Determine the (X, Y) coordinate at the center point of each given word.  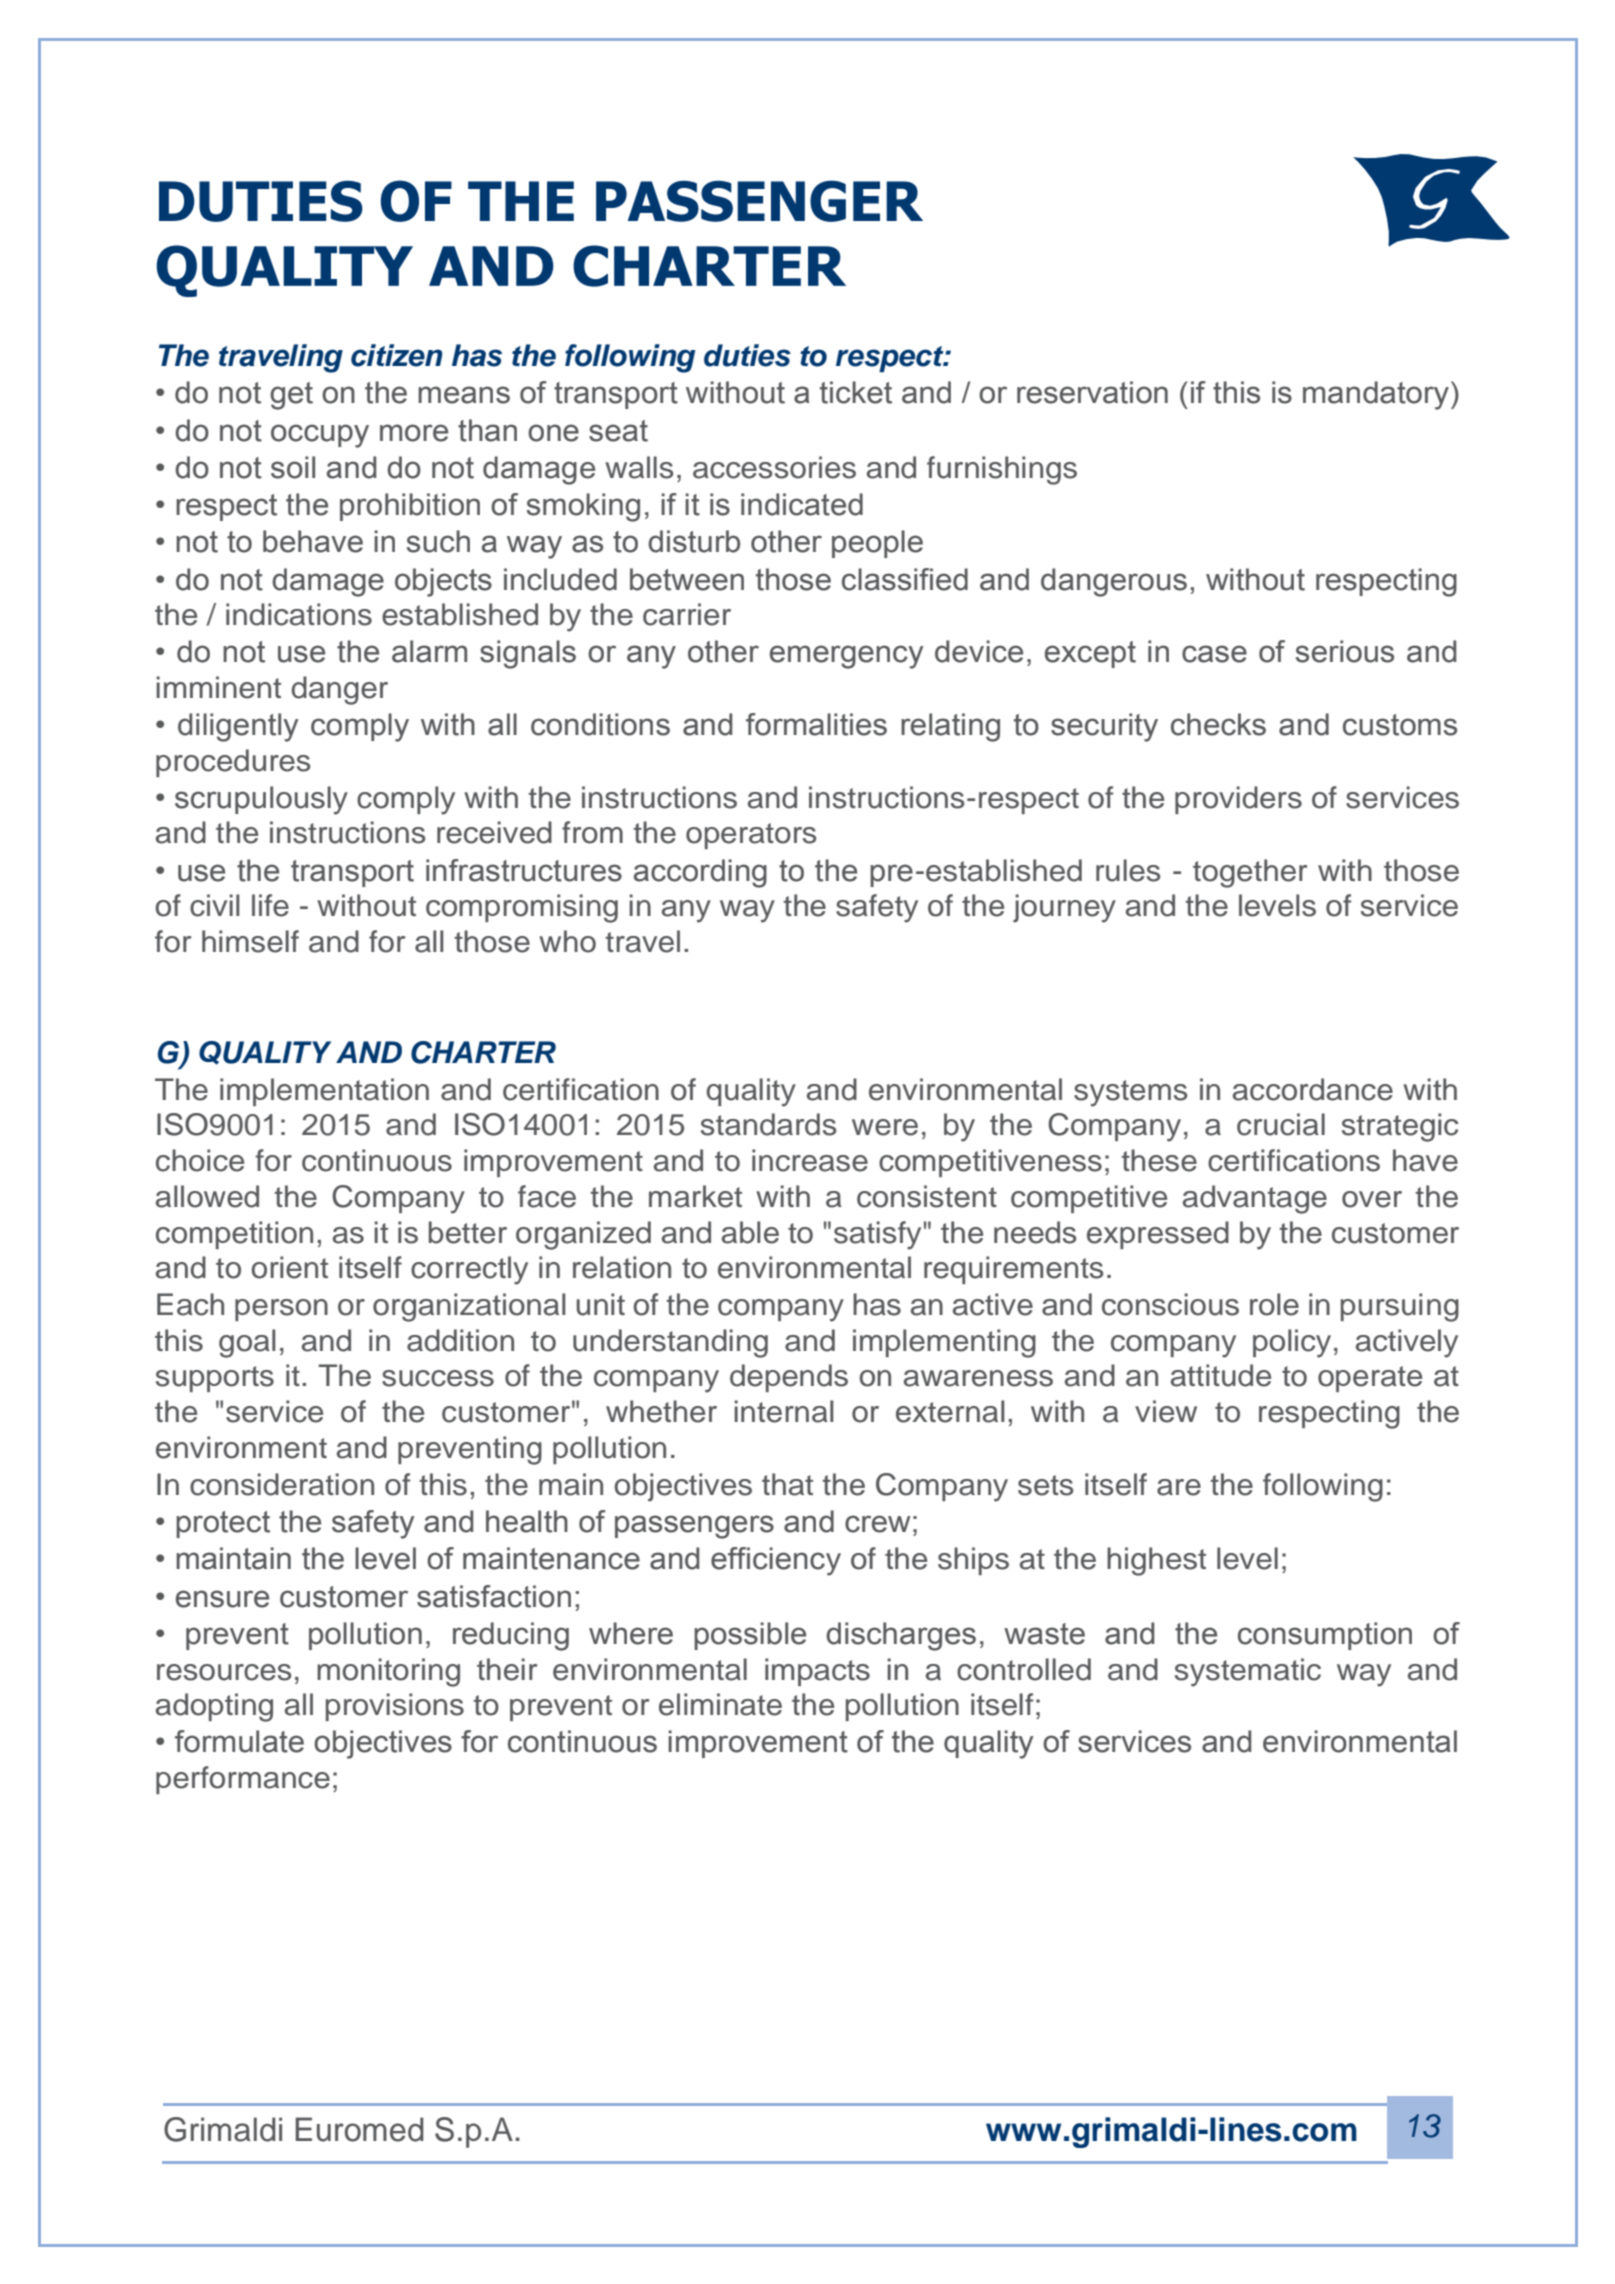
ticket (856, 392)
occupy (320, 436)
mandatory (1377, 395)
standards (769, 1124)
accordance (1313, 1089)
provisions (395, 1707)
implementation (324, 1092)
